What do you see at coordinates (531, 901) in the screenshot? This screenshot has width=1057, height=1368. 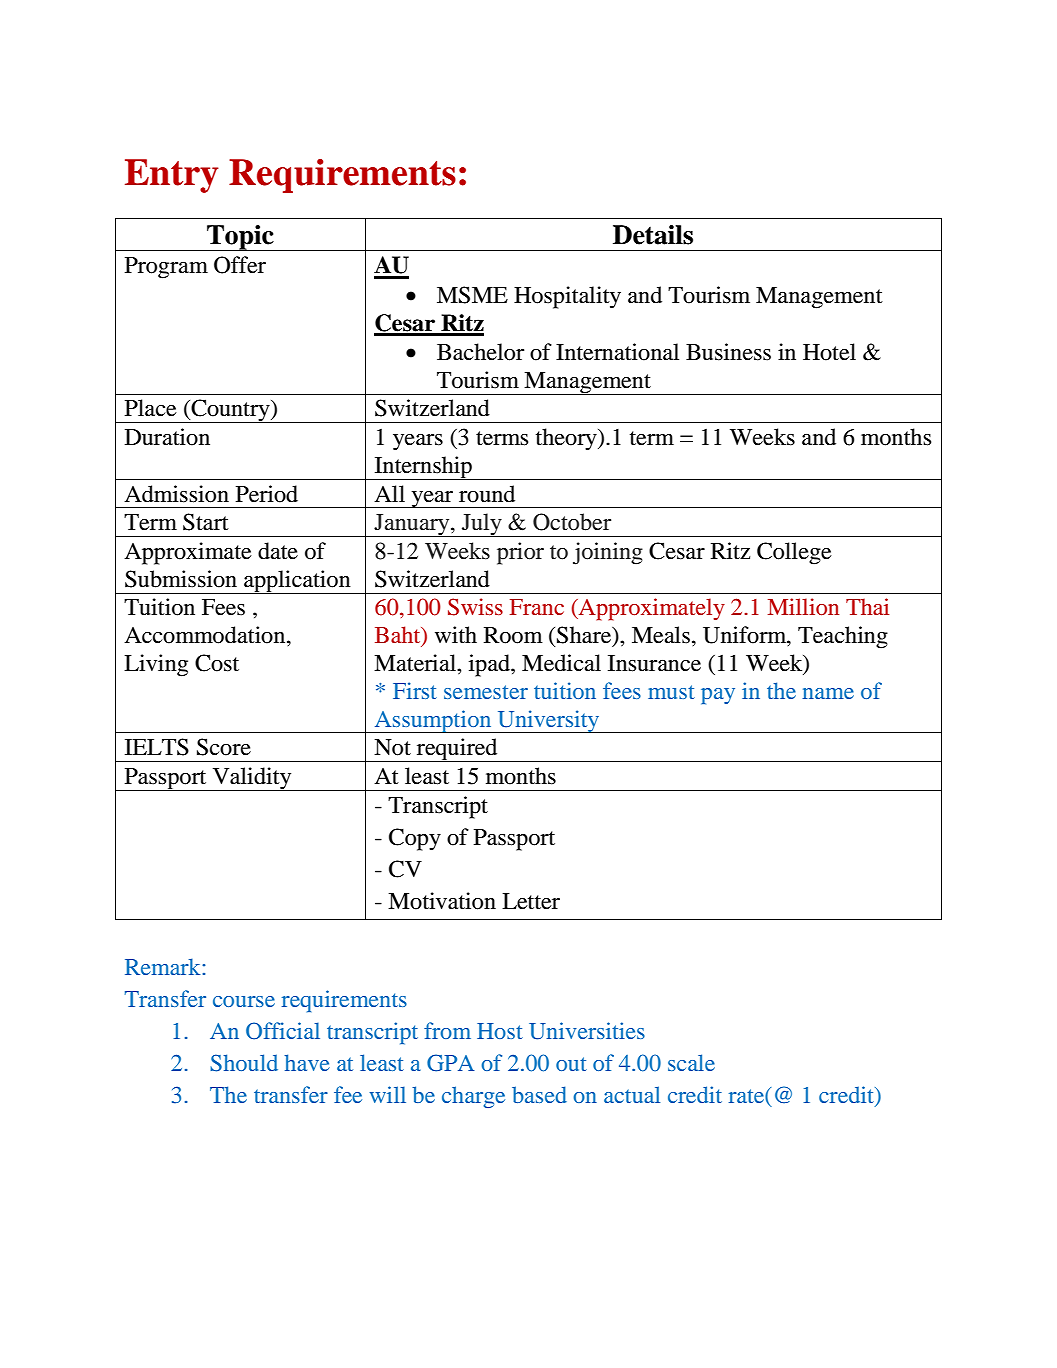 I see `Letter` at bounding box center [531, 901].
